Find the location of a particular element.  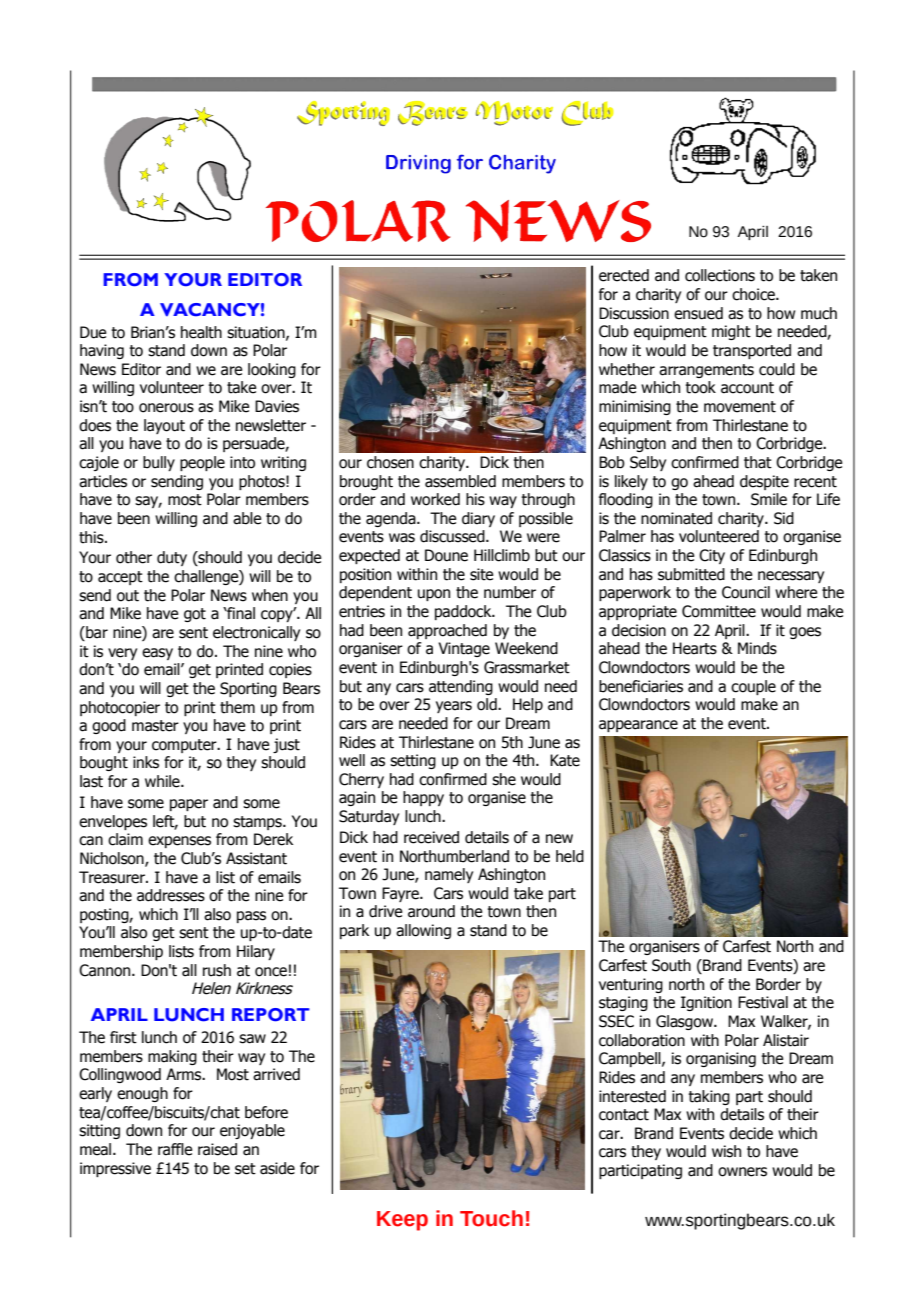

raffle is located at coordinates (175, 1149).
